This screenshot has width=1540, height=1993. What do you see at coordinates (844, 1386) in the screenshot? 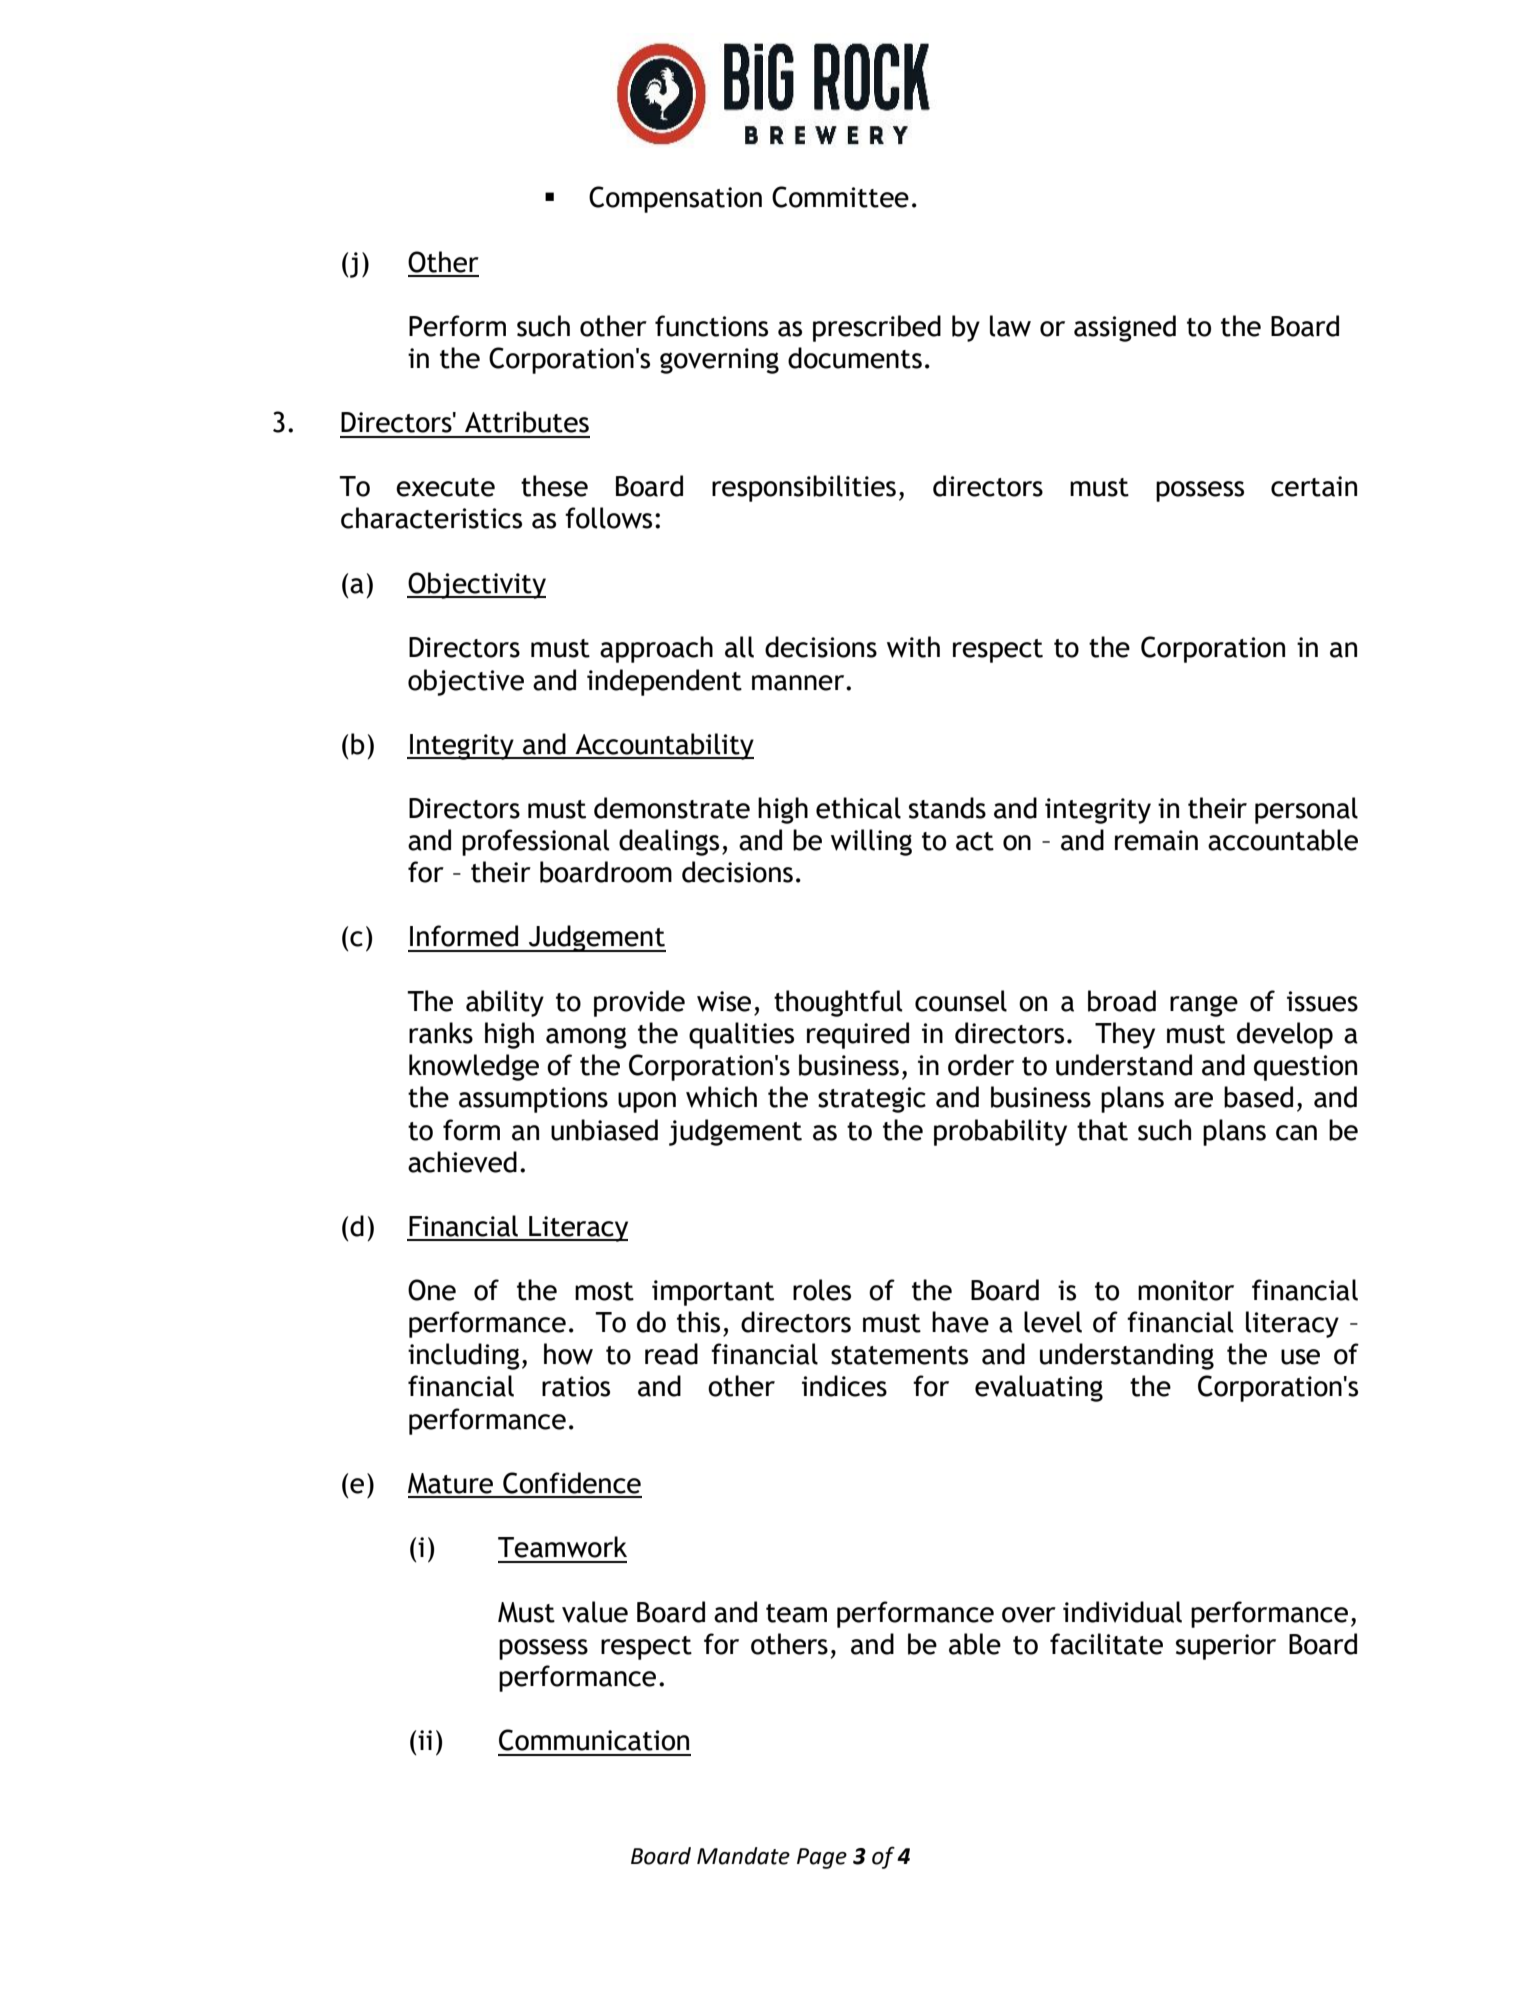
I see `indices` at bounding box center [844, 1386].
